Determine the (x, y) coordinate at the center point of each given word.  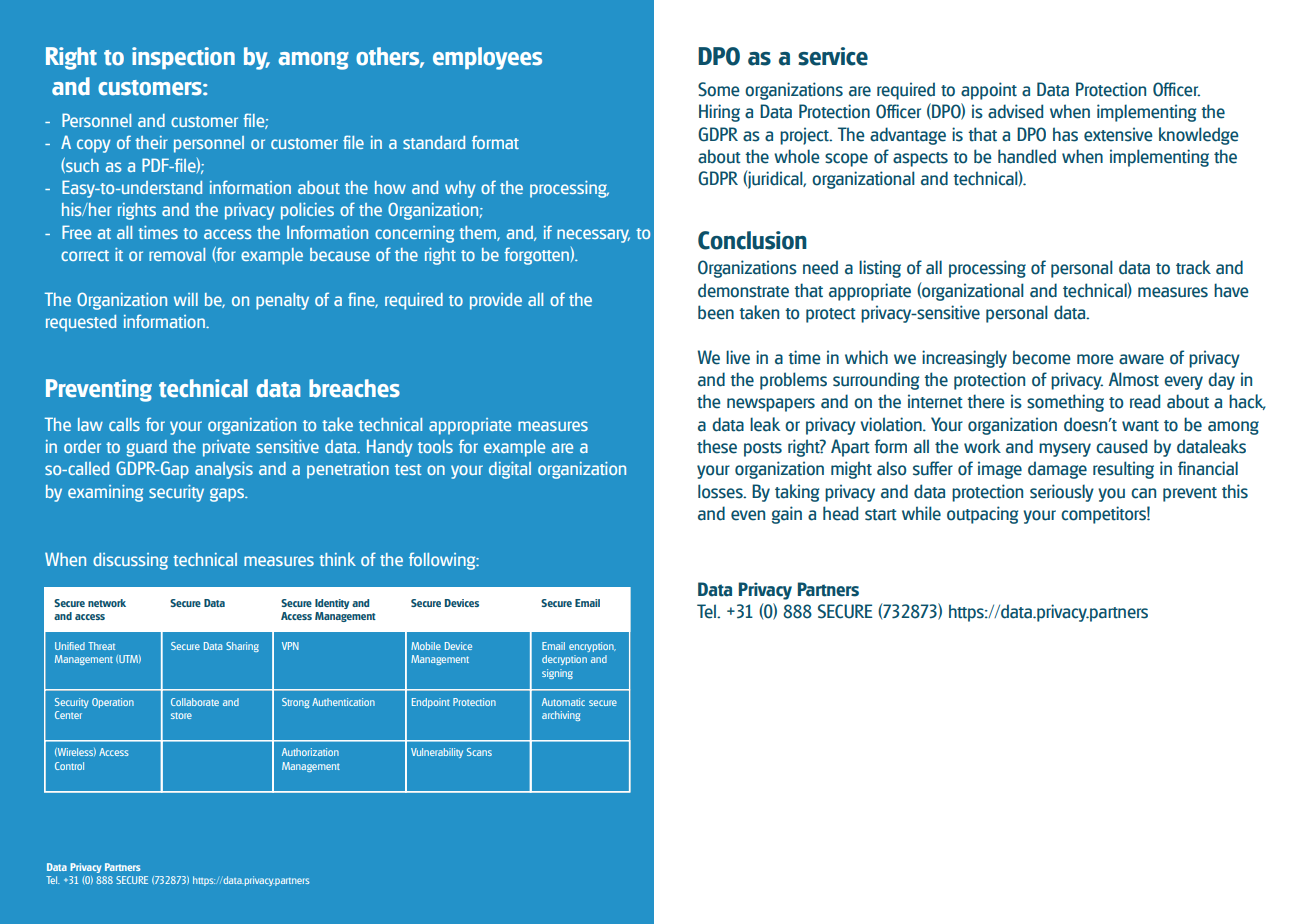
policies (307, 211)
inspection (183, 58)
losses (721, 491)
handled (1027, 156)
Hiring (719, 113)
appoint (989, 91)
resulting (1123, 470)
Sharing (242, 647)
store (181, 715)
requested (81, 323)
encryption (592, 647)
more (1095, 359)
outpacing (982, 515)
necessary (593, 236)
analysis (224, 470)
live (738, 357)
